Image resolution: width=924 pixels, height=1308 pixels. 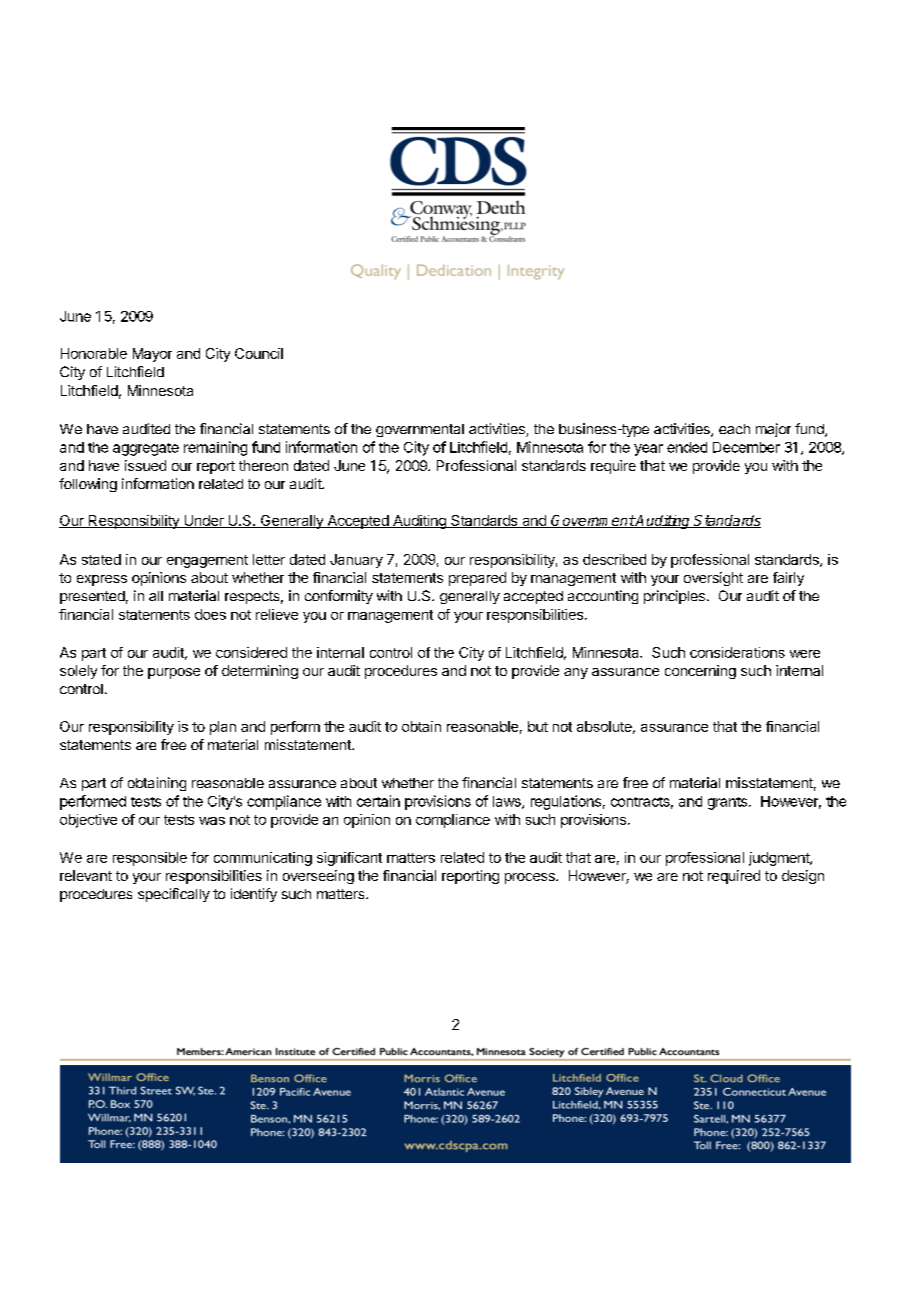 I want to click on does, so click(x=210, y=614).
